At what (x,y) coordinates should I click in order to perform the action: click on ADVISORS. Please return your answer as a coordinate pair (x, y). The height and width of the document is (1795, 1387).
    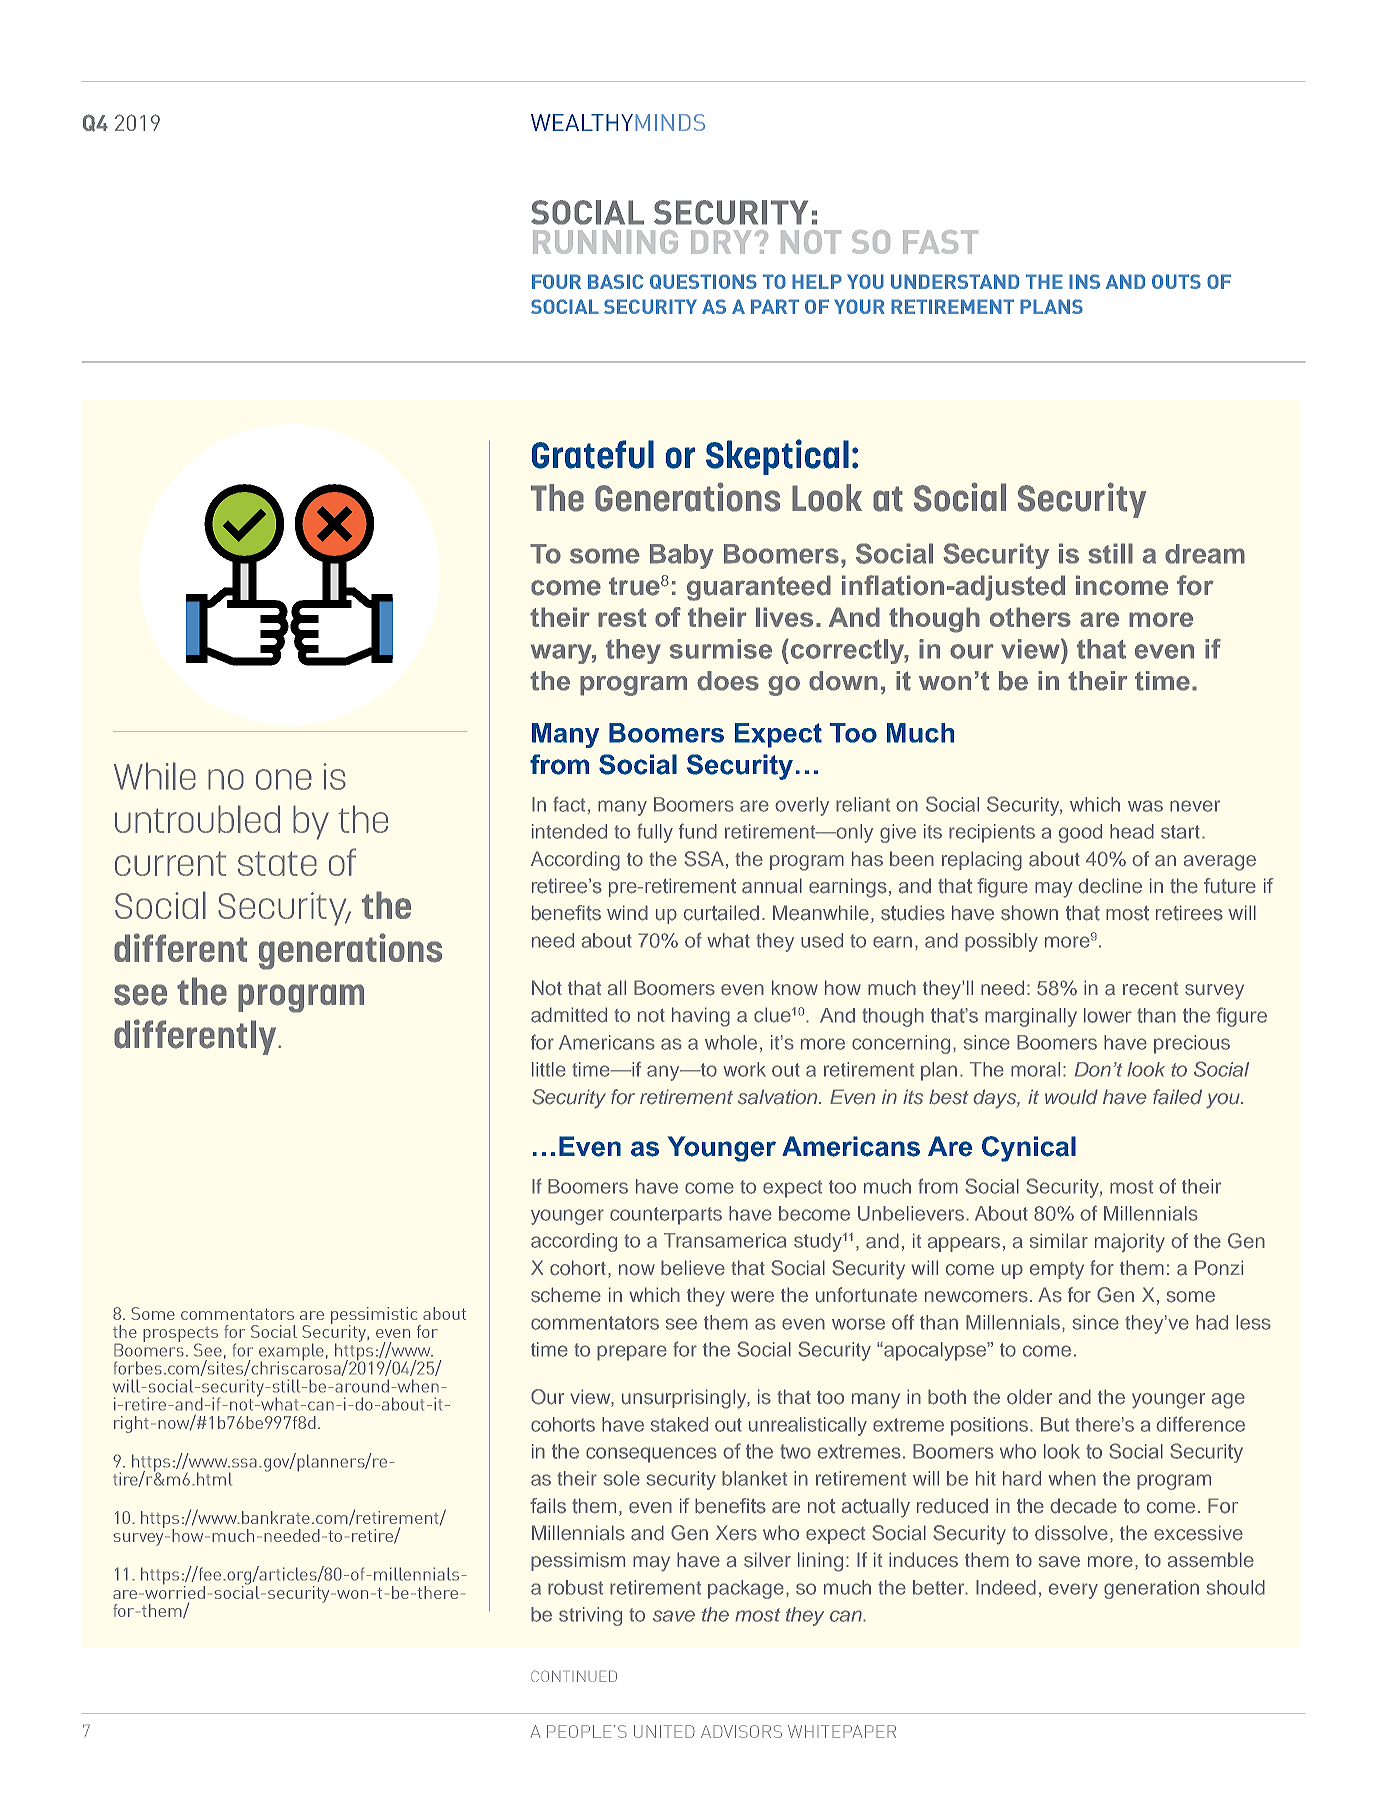
    Looking at the image, I should click on (741, 1731).
